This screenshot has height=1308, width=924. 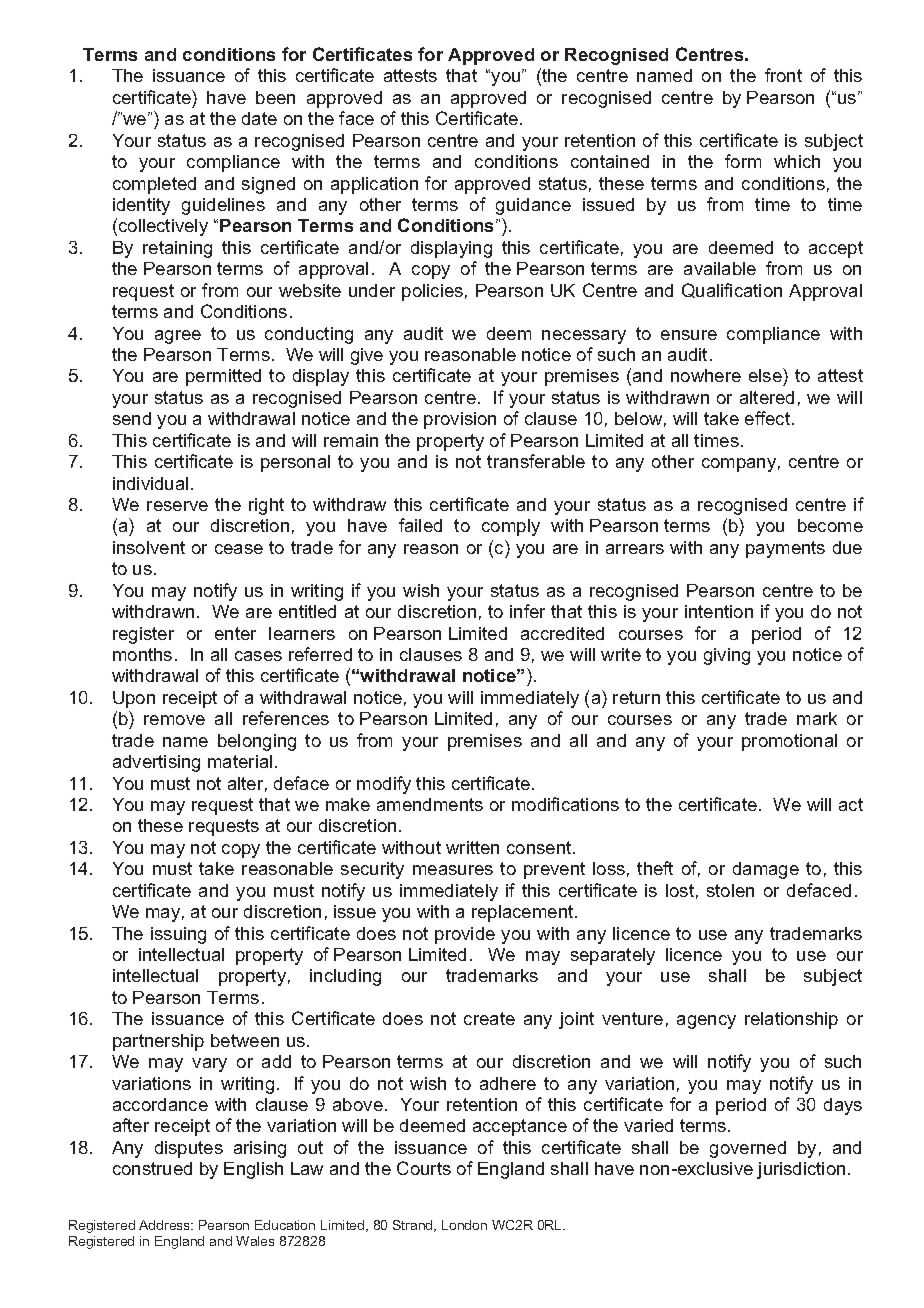 What do you see at coordinates (511, 527) in the screenshot?
I see `comply` at bounding box center [511, 527].
